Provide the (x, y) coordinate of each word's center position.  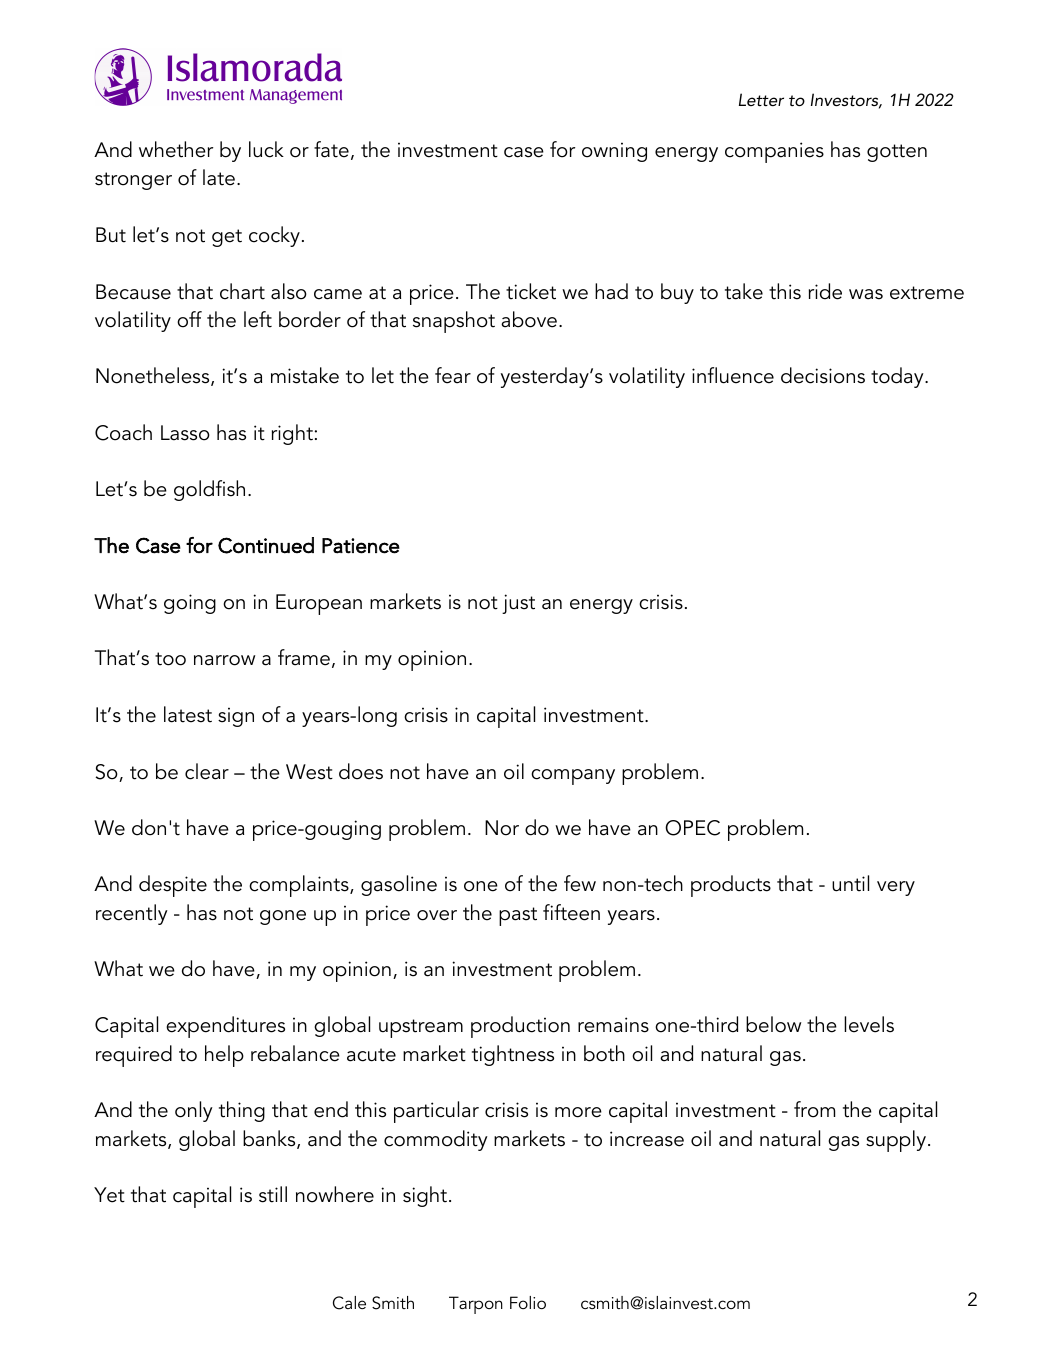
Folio (528, 1302)
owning (614, 152)
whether (176, 149)
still (273, 1194)
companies (774, 152)
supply (896, 1141)
